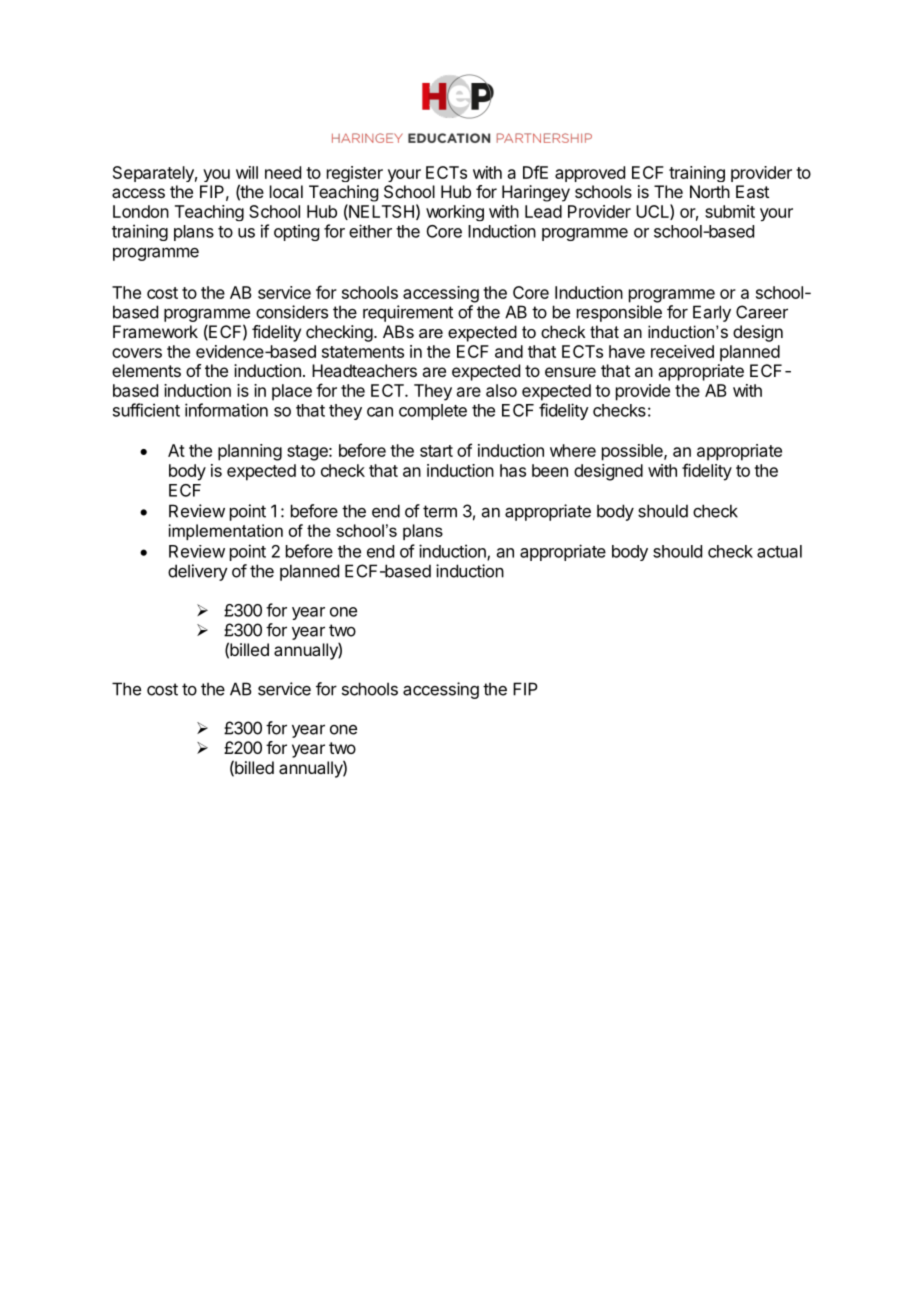  What do you see at coordinates (247, 172) in the image?
I see `will` at bounding box center [247, 172].
